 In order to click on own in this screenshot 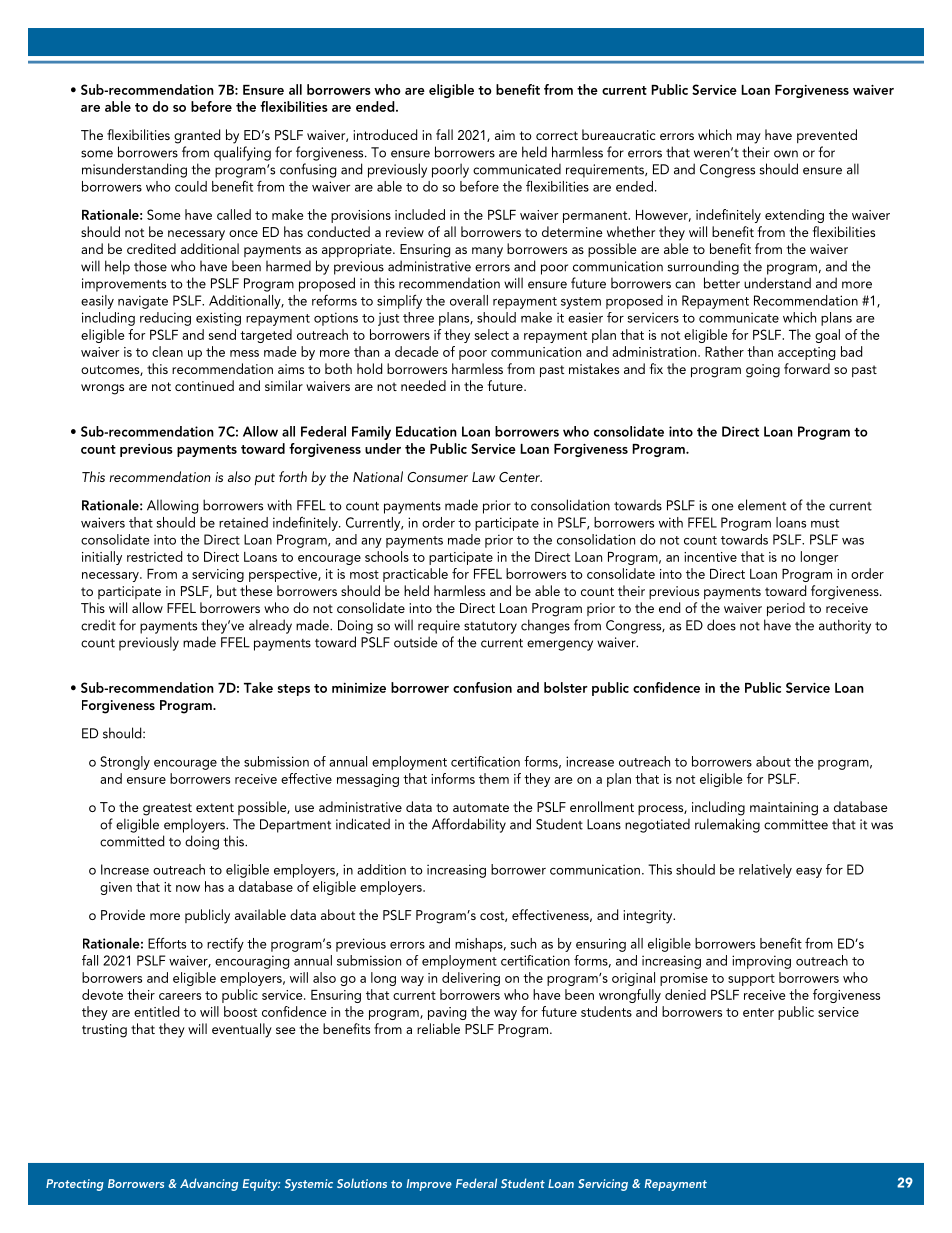, I will do `click(786, 154)`.
